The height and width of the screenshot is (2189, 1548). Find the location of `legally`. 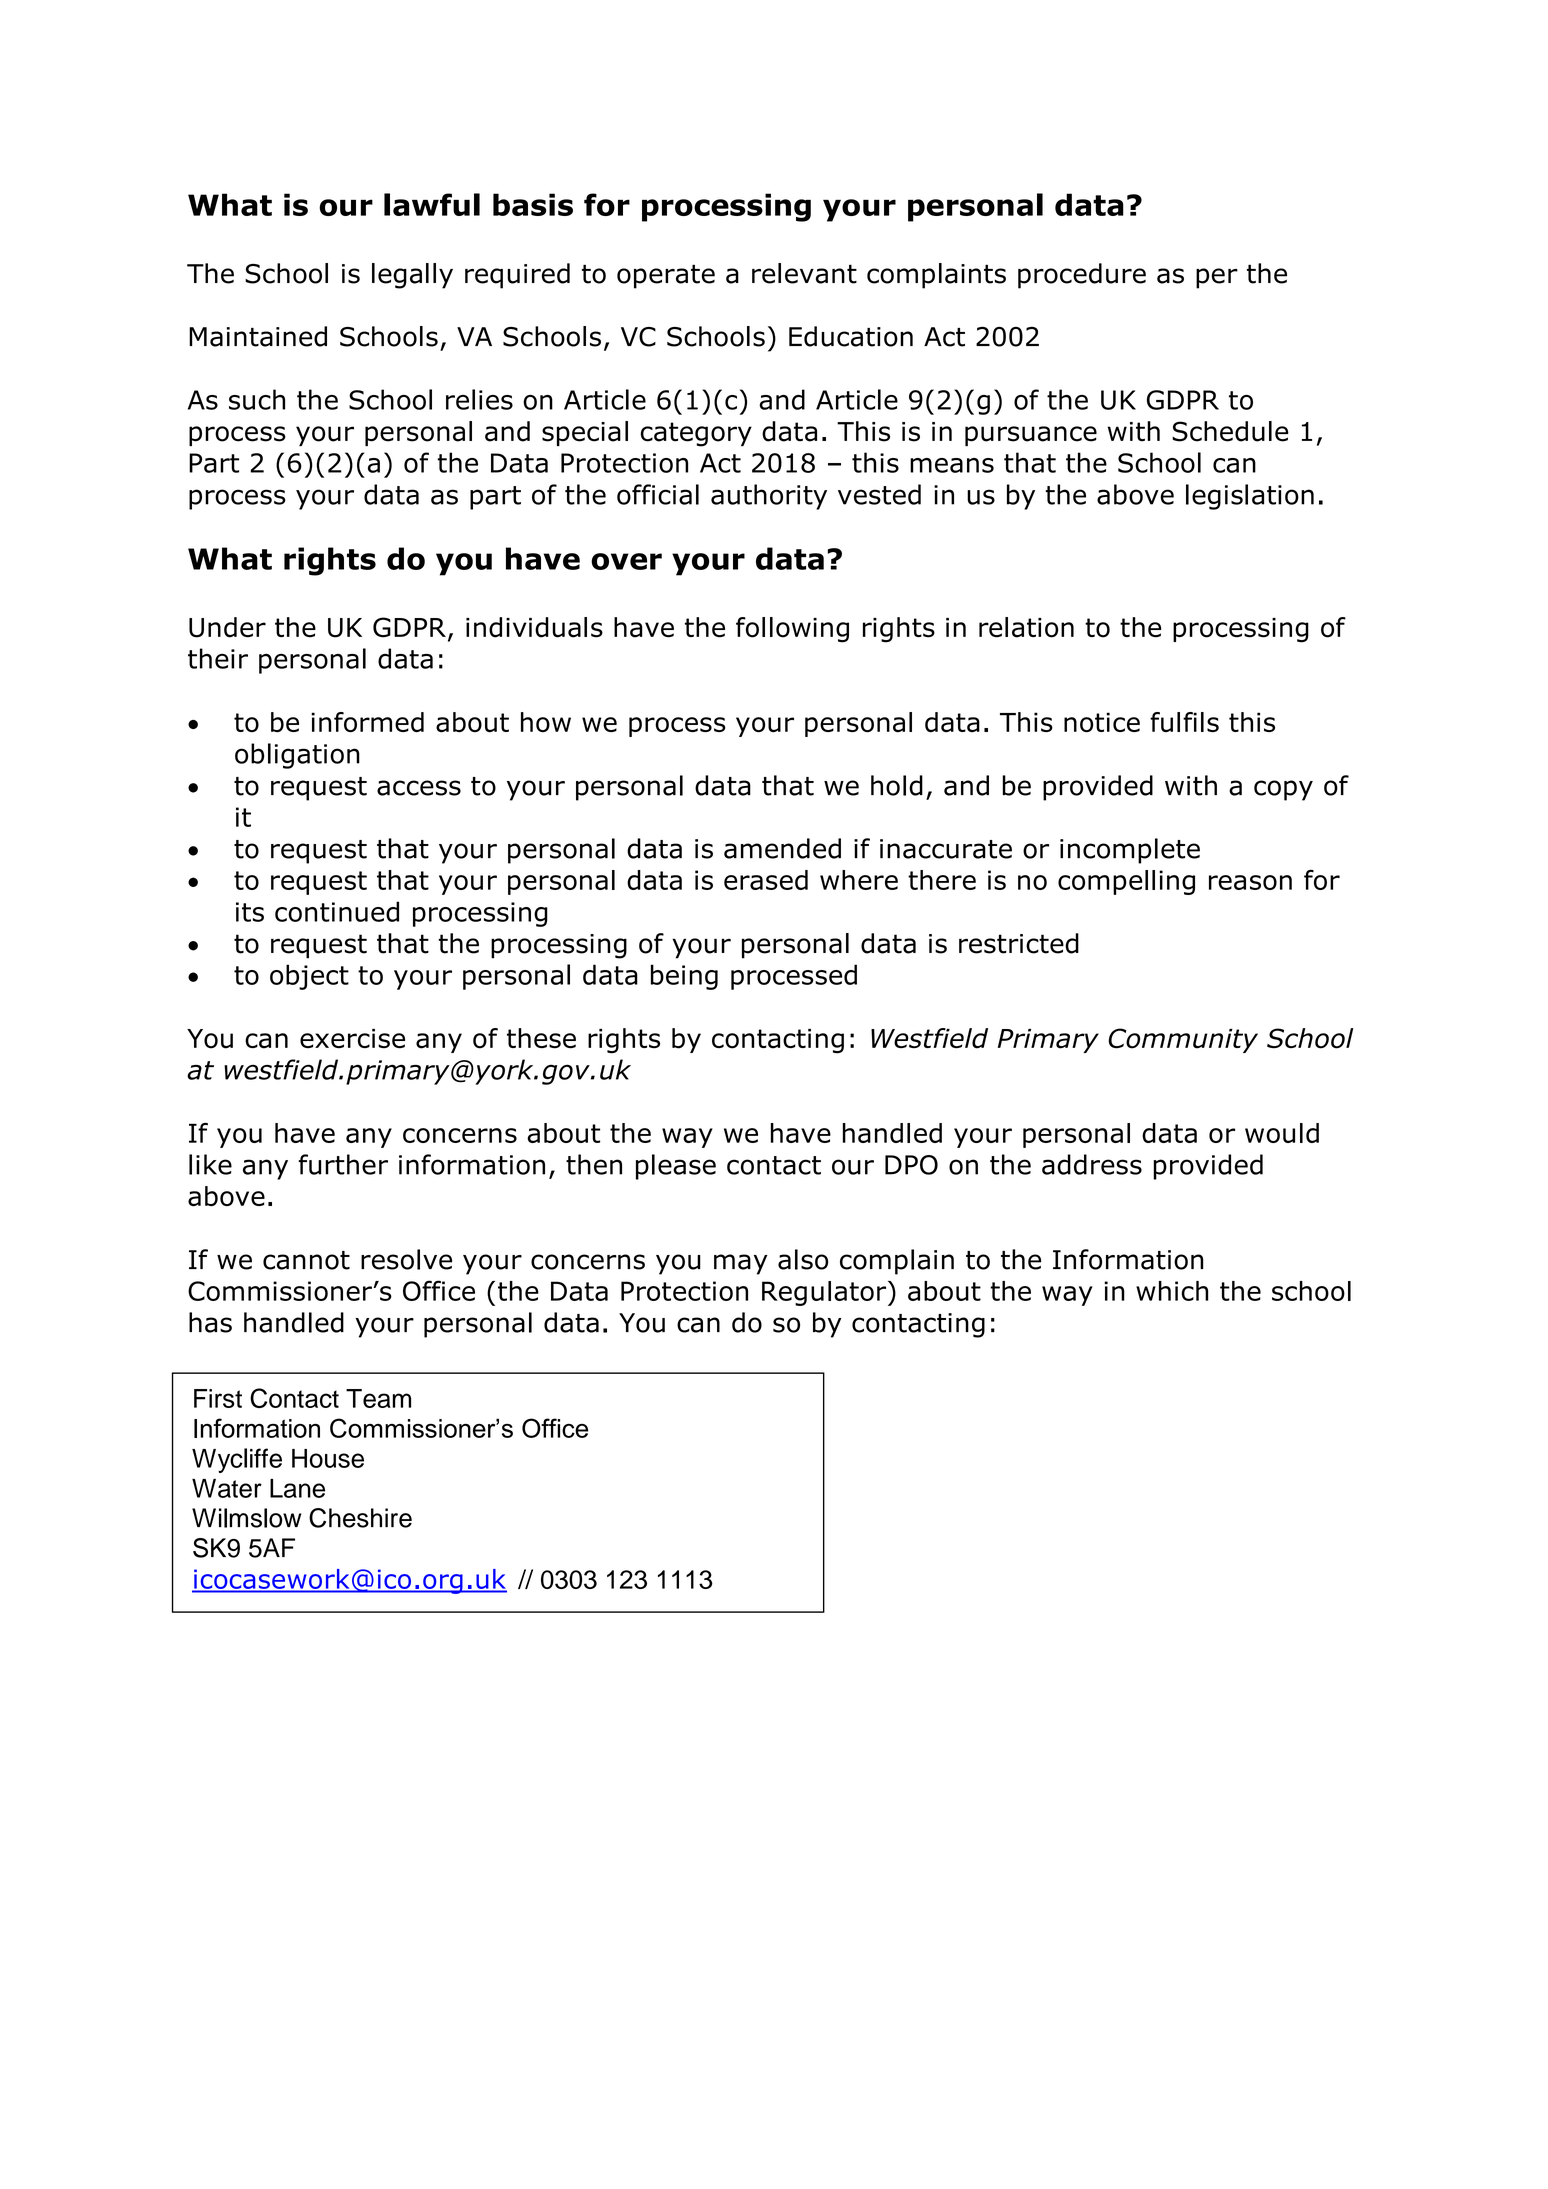

legally is located at coordinates (412, 276).
